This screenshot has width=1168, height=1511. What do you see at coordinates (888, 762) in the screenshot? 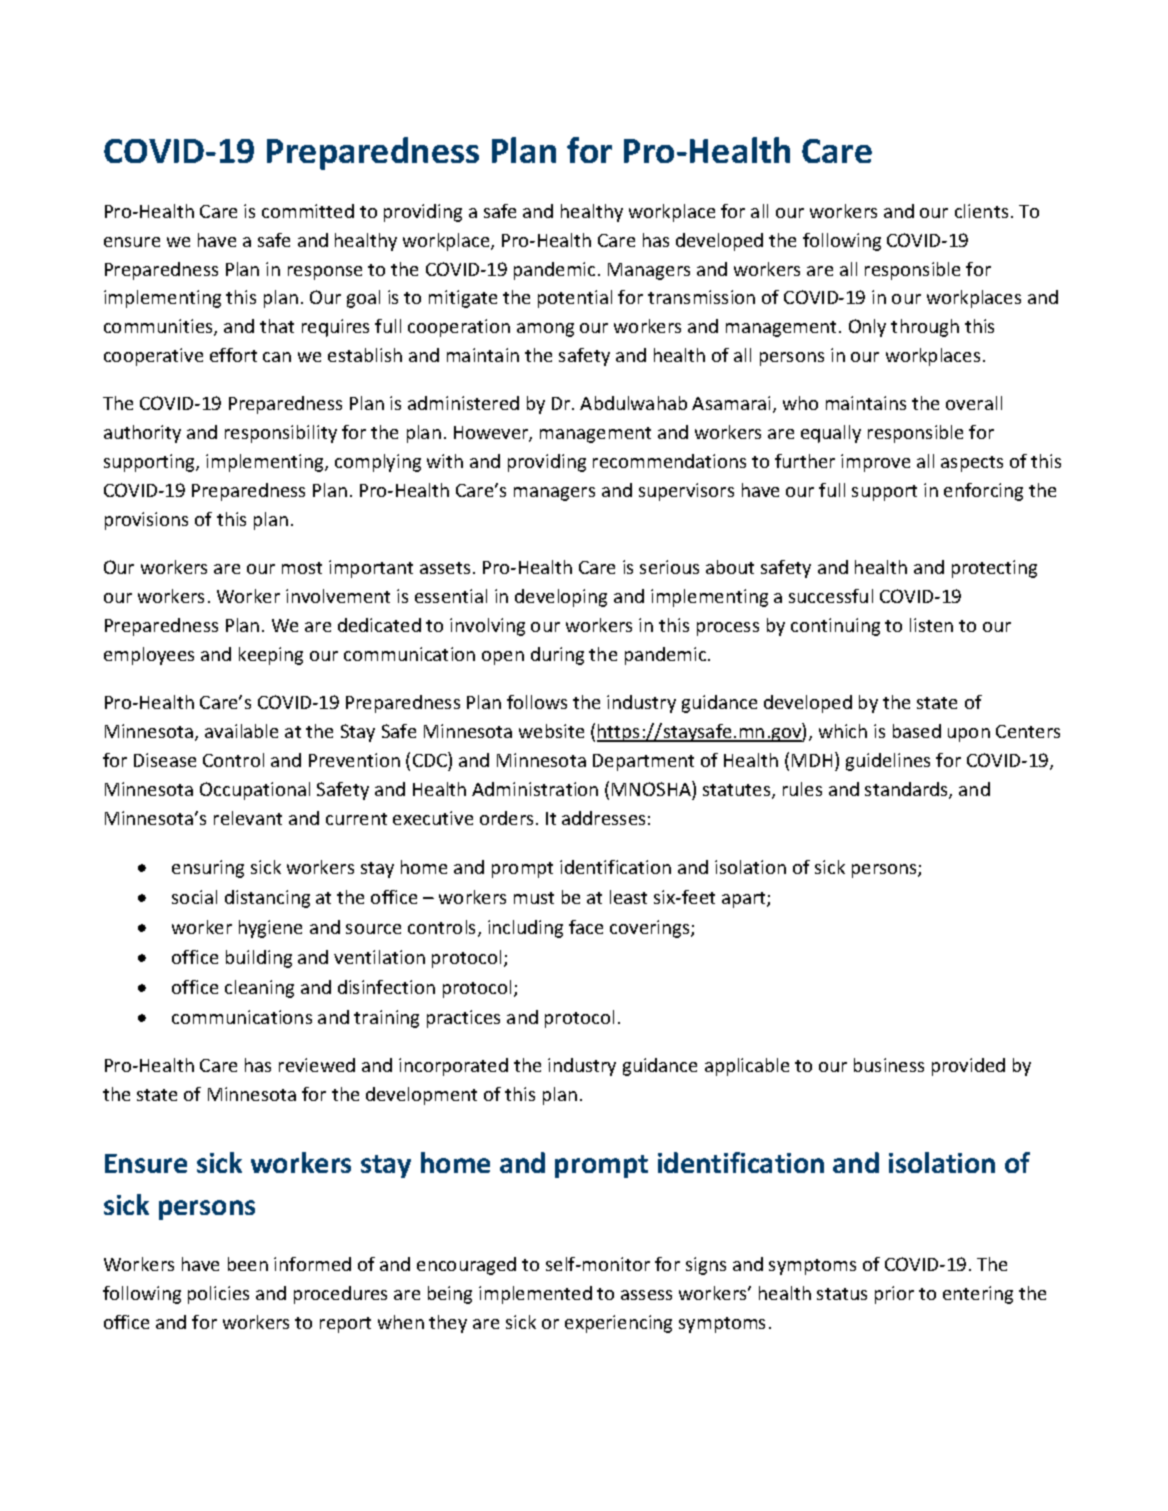
I see `guidelines` at bounding box center [888, 762].
